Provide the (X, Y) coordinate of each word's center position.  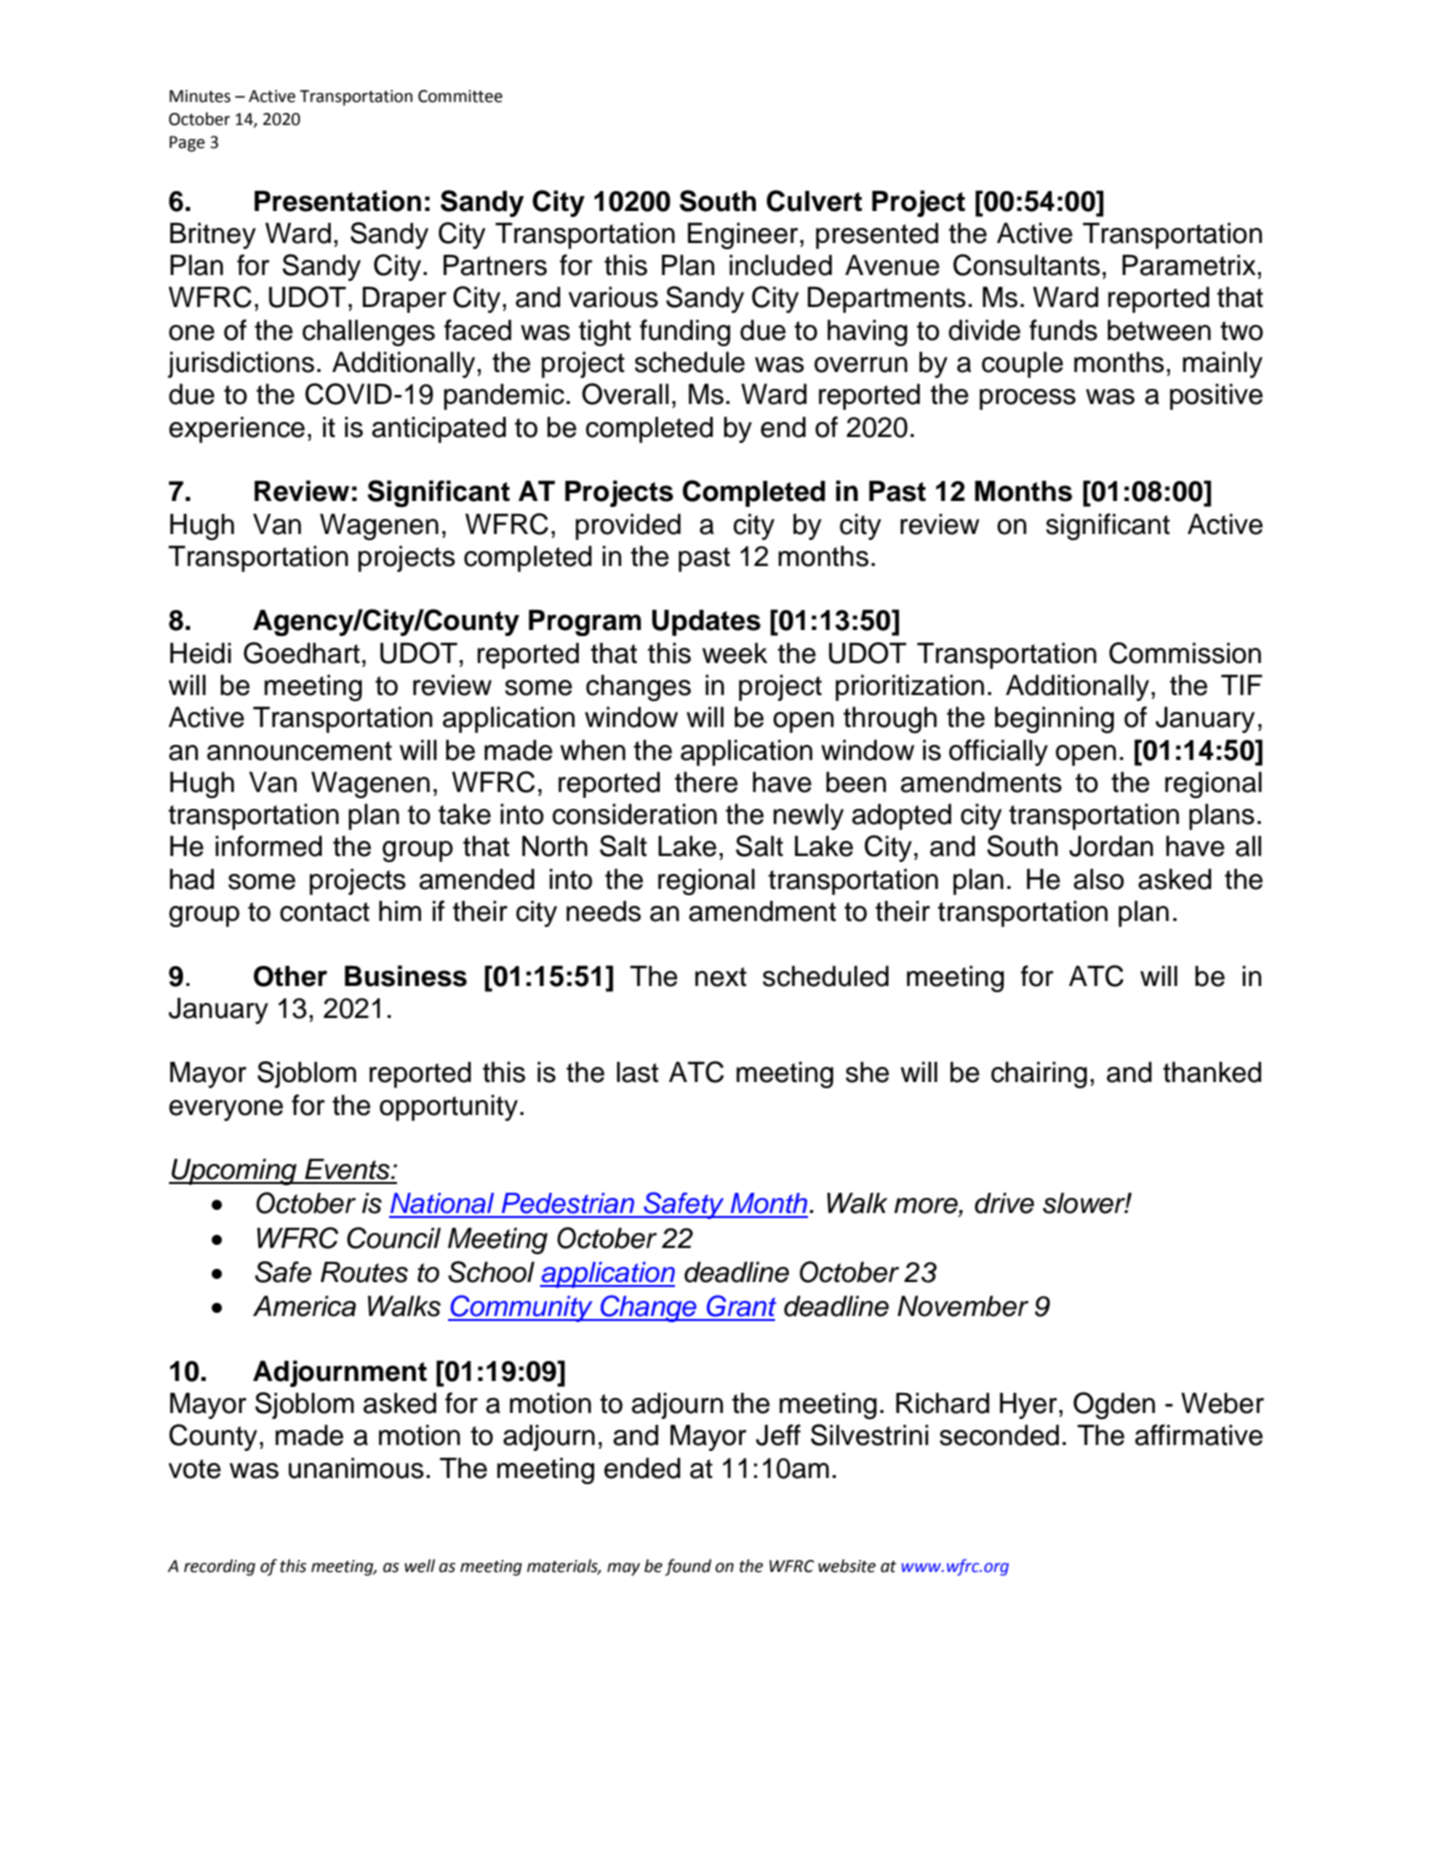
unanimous (356, 1468)
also (1099, 879)
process (1028, 399)
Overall (625, 394)
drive (1004, 1203)
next (721, 977)
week (735, 653)
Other (290, 976)
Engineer (744, 236)
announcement (299, 751)
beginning (1054, 720)
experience (237, 430)
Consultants (1026, 265)
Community (521, 1308)
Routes (364, 1272)
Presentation (337, 201)
